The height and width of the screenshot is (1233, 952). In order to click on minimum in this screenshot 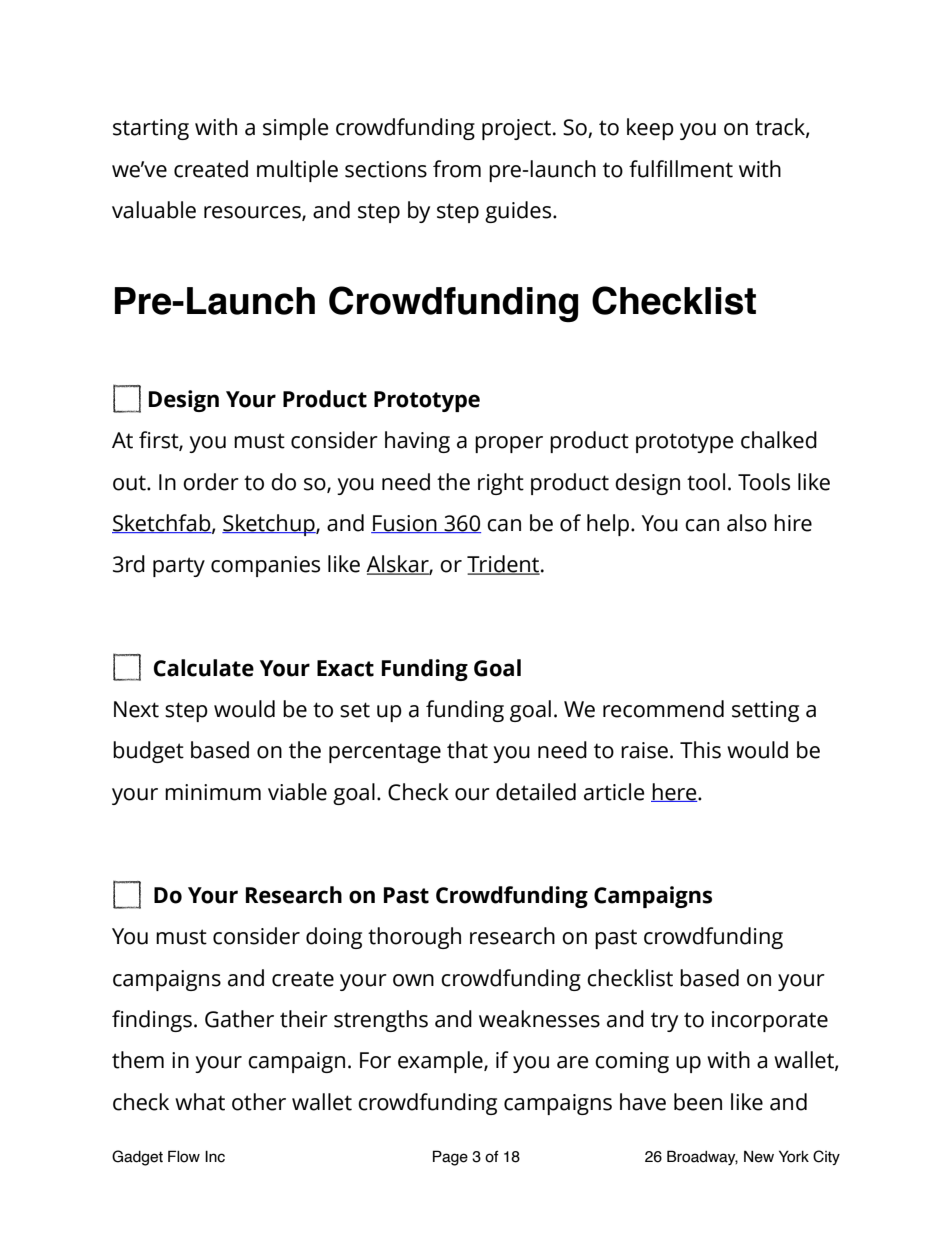, I will do `click(213, 792)`.
